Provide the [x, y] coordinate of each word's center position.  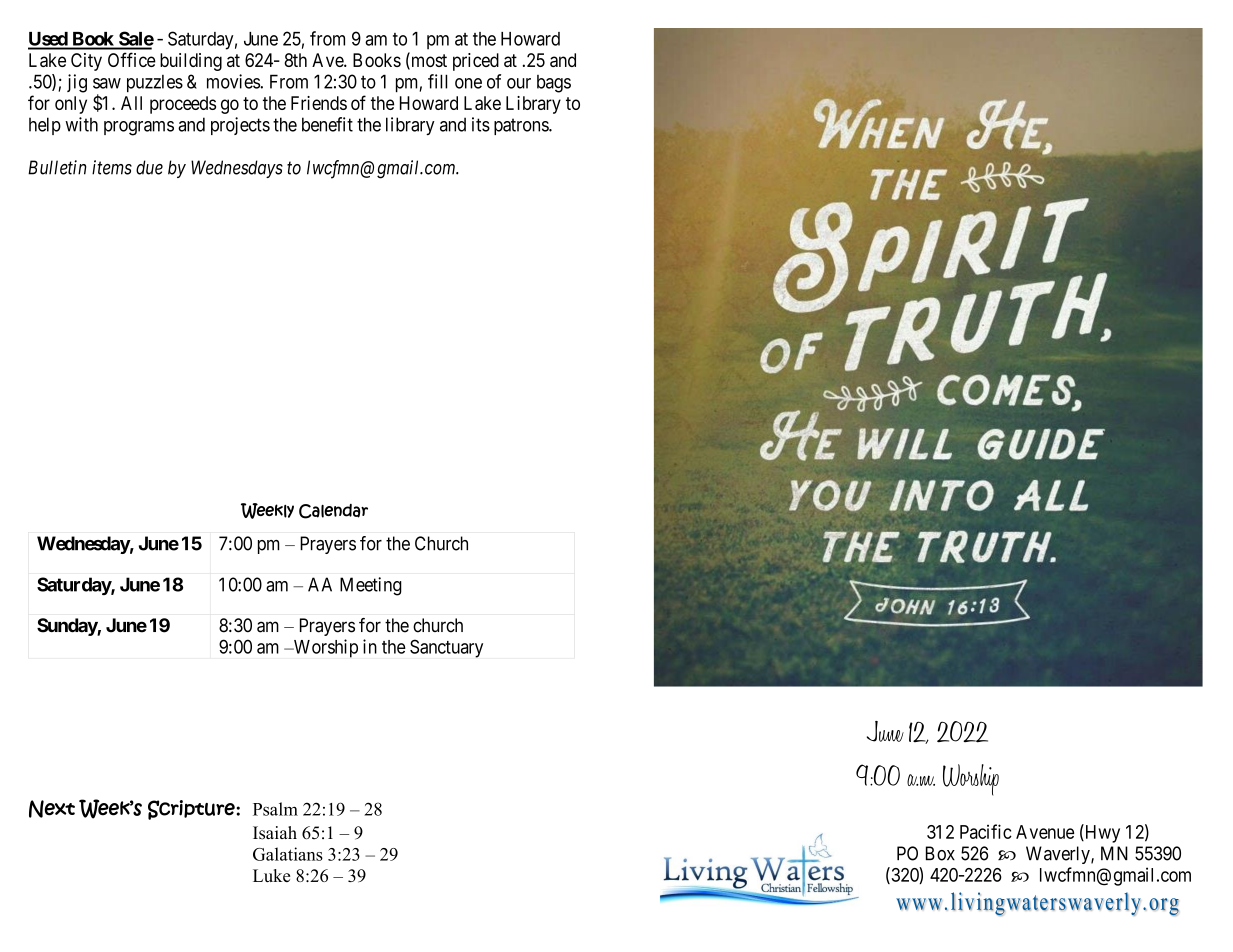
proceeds [183, 105]
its [481, 124]
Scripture [191, 810]
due [149, 167]
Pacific [986, 831]
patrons [522, 126]
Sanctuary [446, 648]
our [519, 83]
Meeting [371, 586]
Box [940, 853]
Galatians [288, 854]
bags [554, 84]
